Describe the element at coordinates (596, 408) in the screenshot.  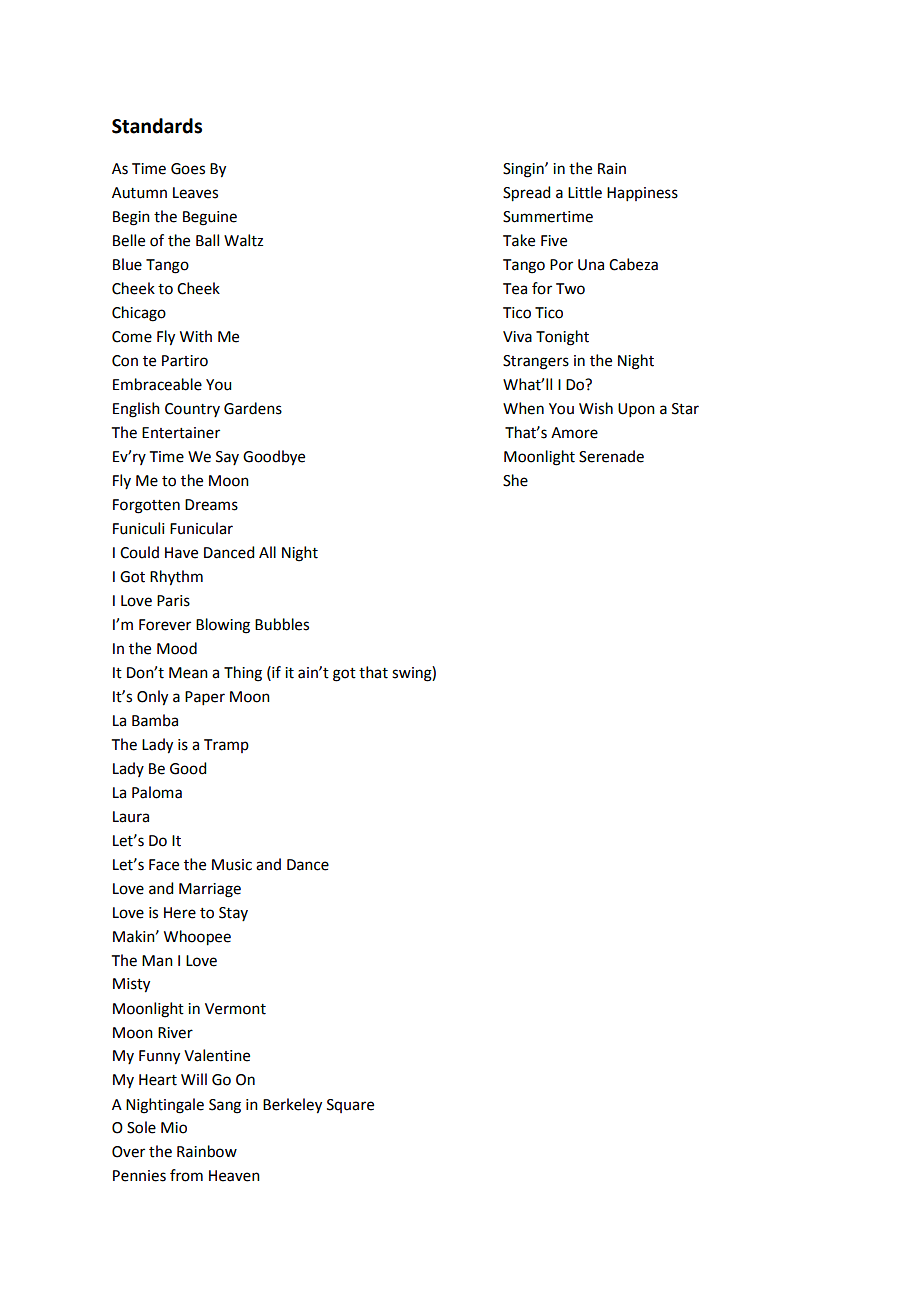
I see `Wish` at that location.
